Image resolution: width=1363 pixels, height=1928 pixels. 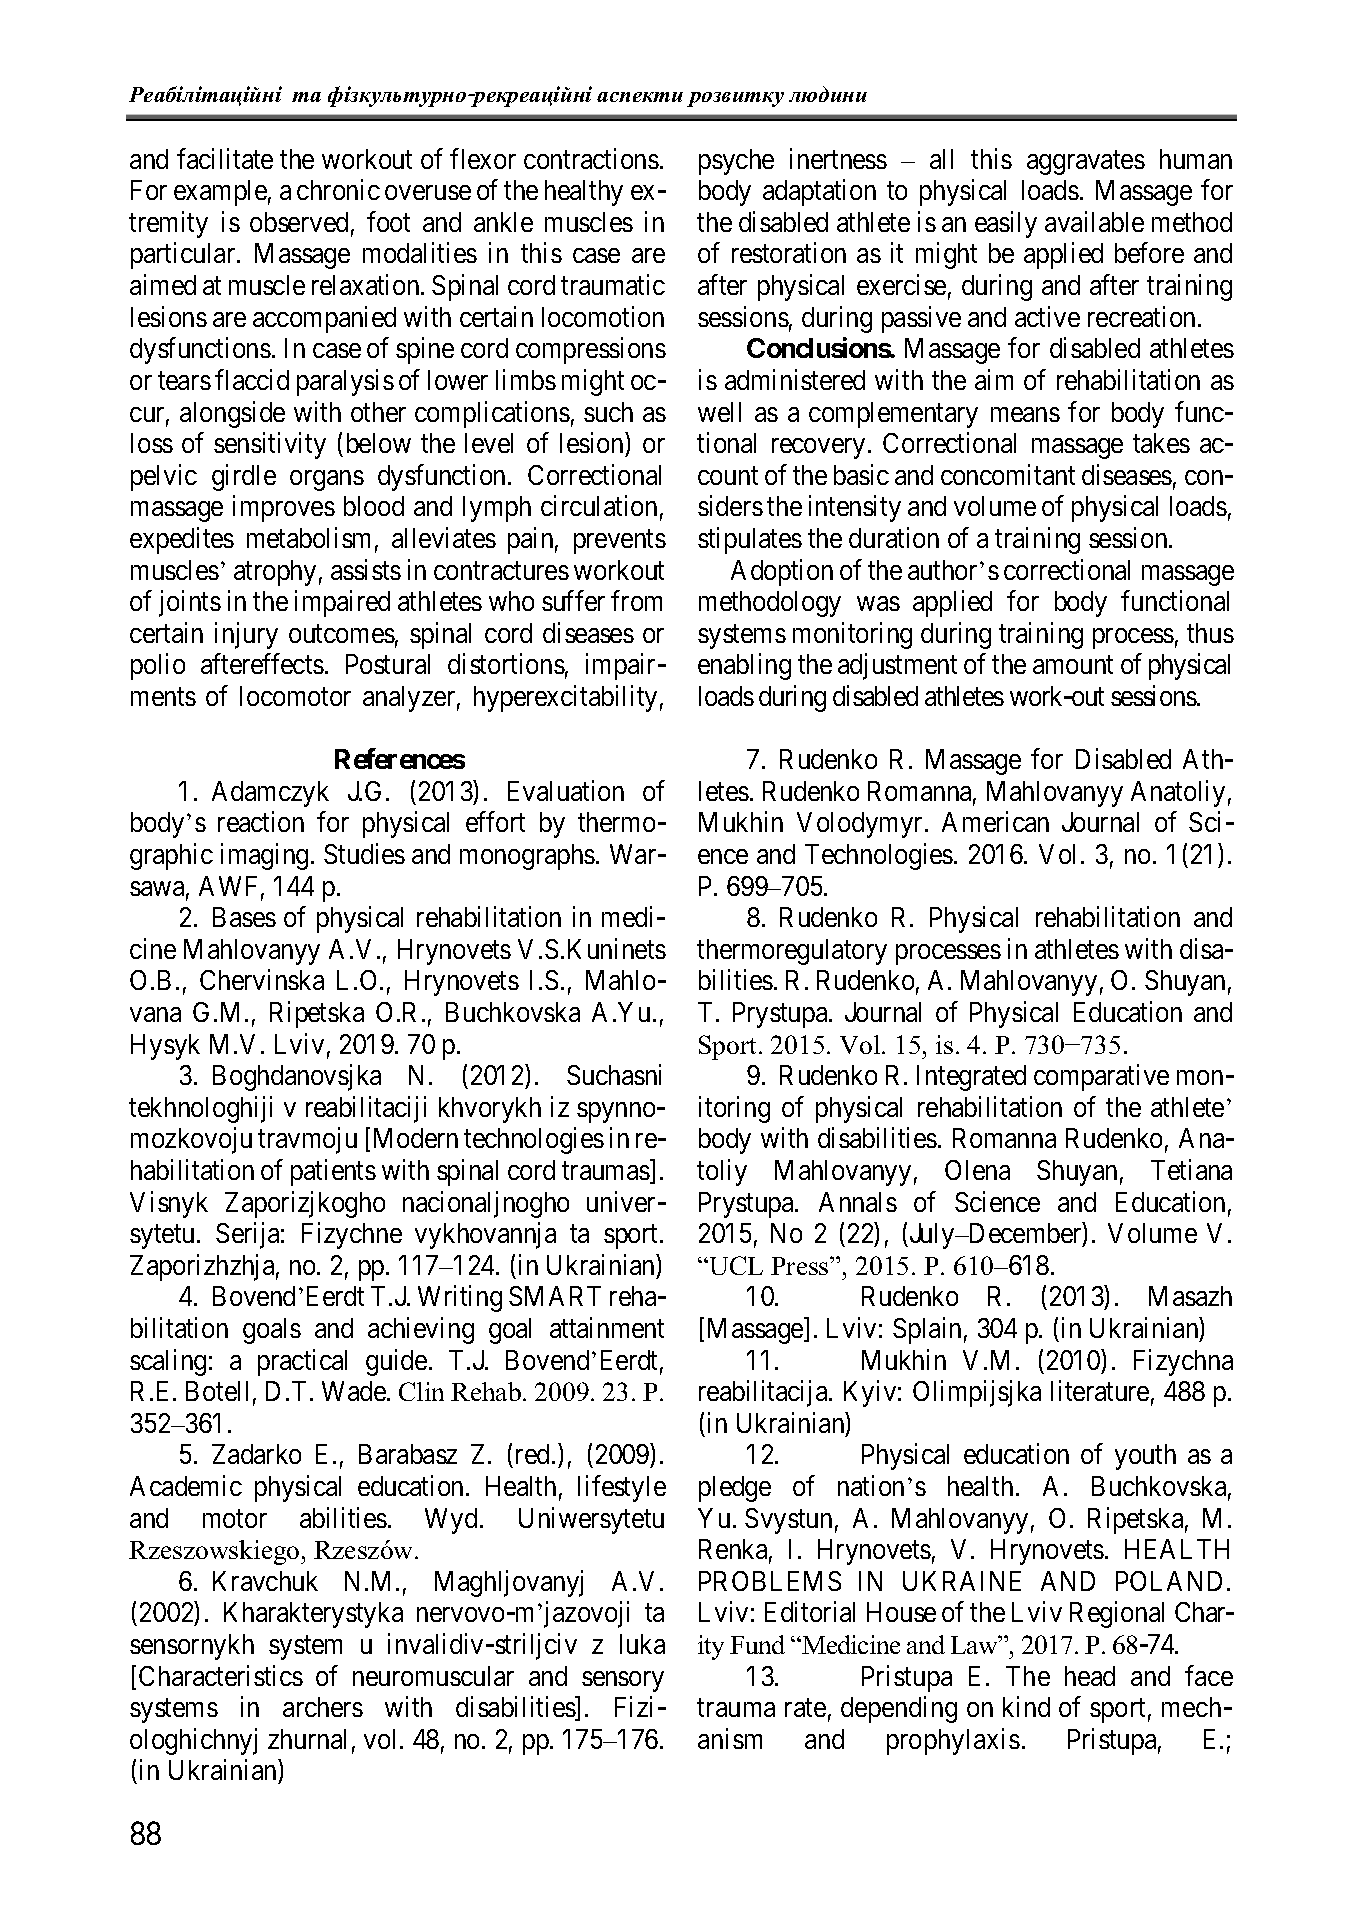 I want to click on observed, so click(x=299, y=222).
